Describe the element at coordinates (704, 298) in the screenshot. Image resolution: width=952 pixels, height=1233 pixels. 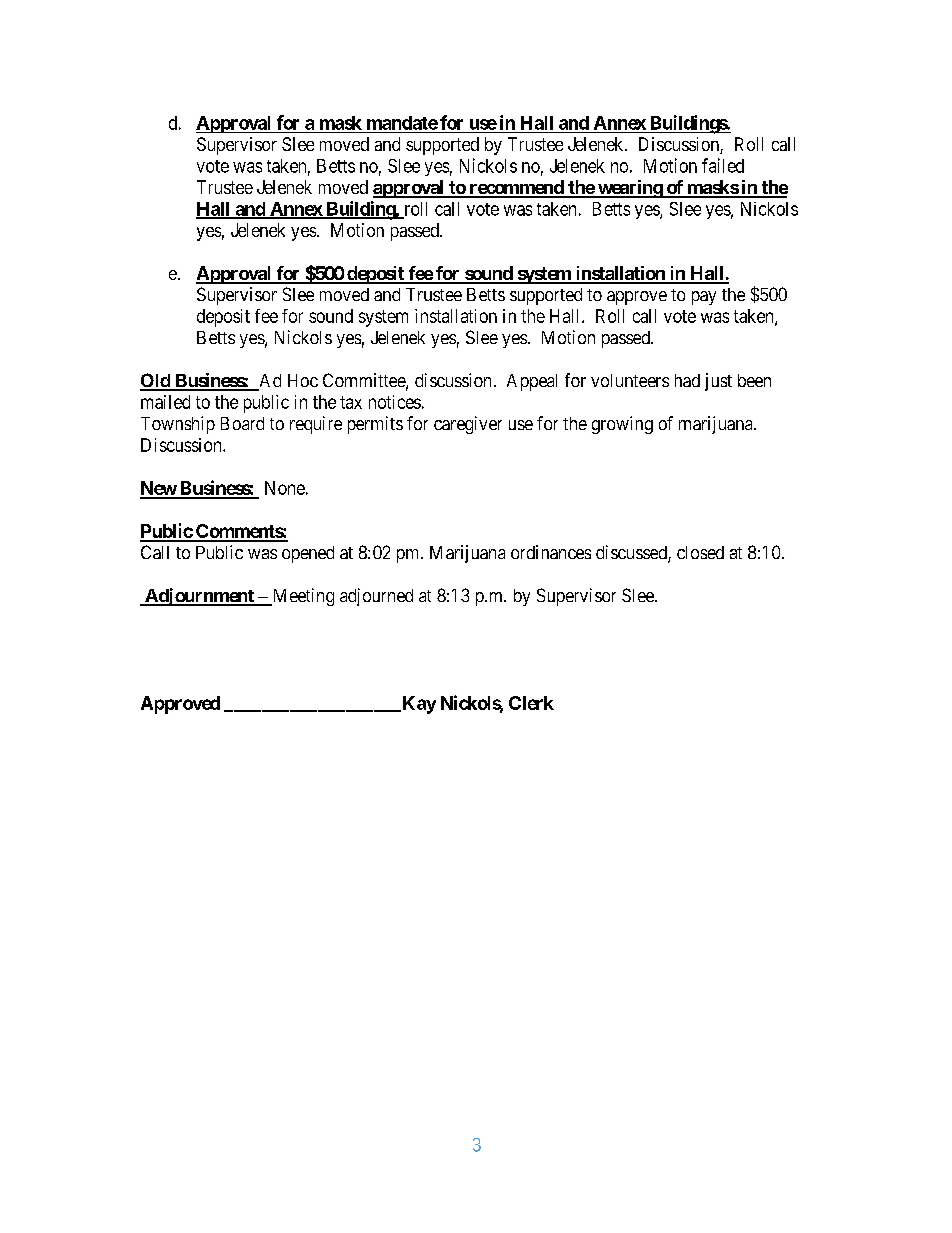
I see `pay` at that location.
